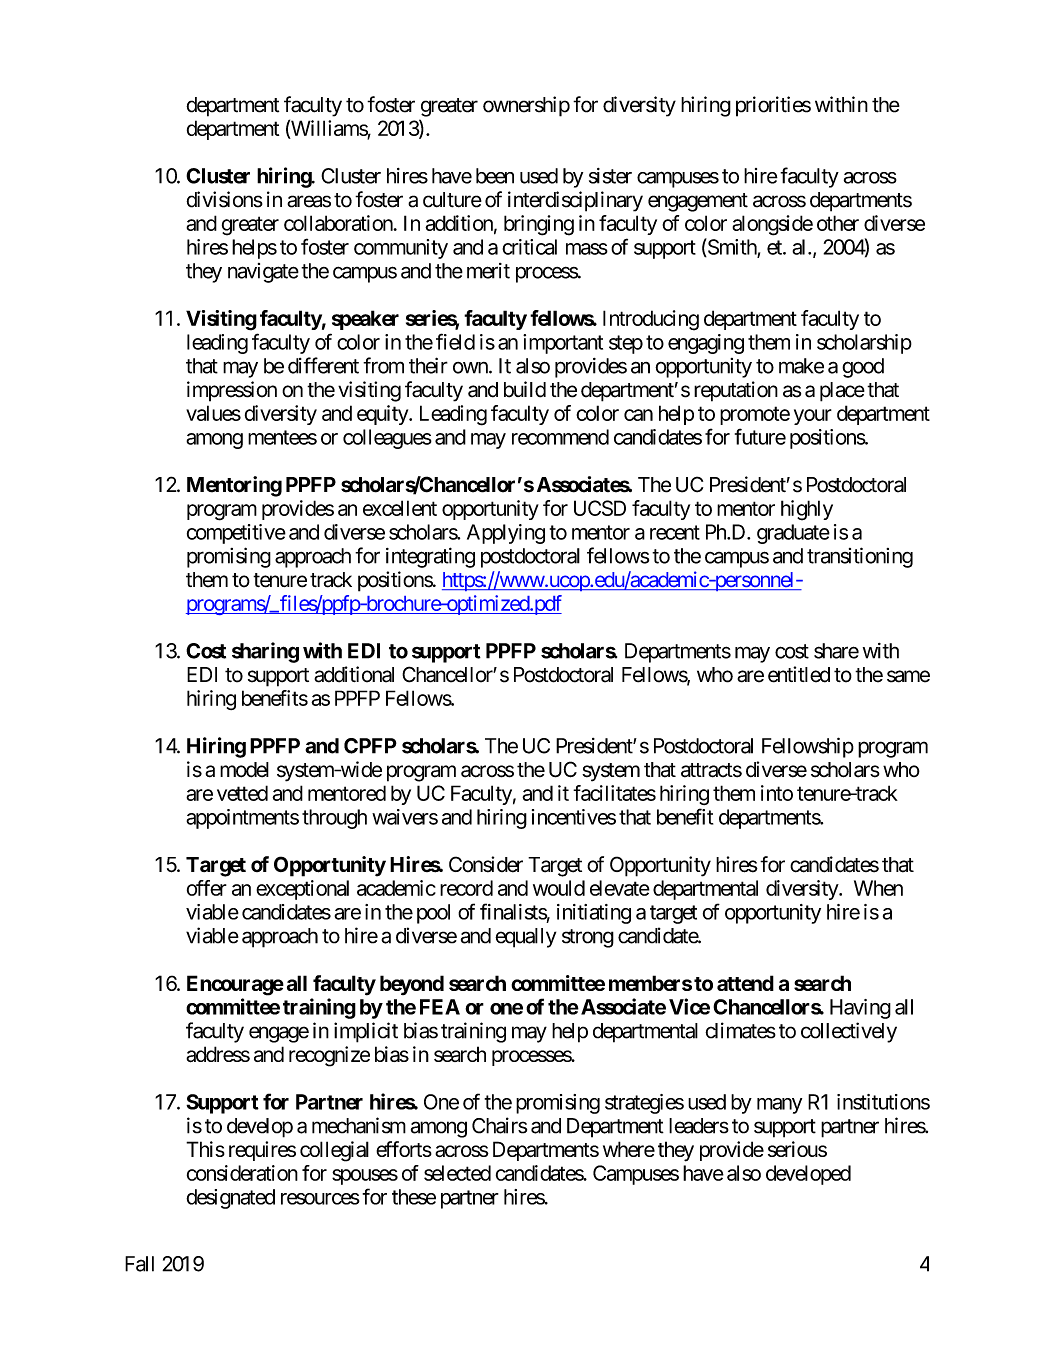 This image has width=1053, height=1363. I want to click on model, so click(244, 770).
